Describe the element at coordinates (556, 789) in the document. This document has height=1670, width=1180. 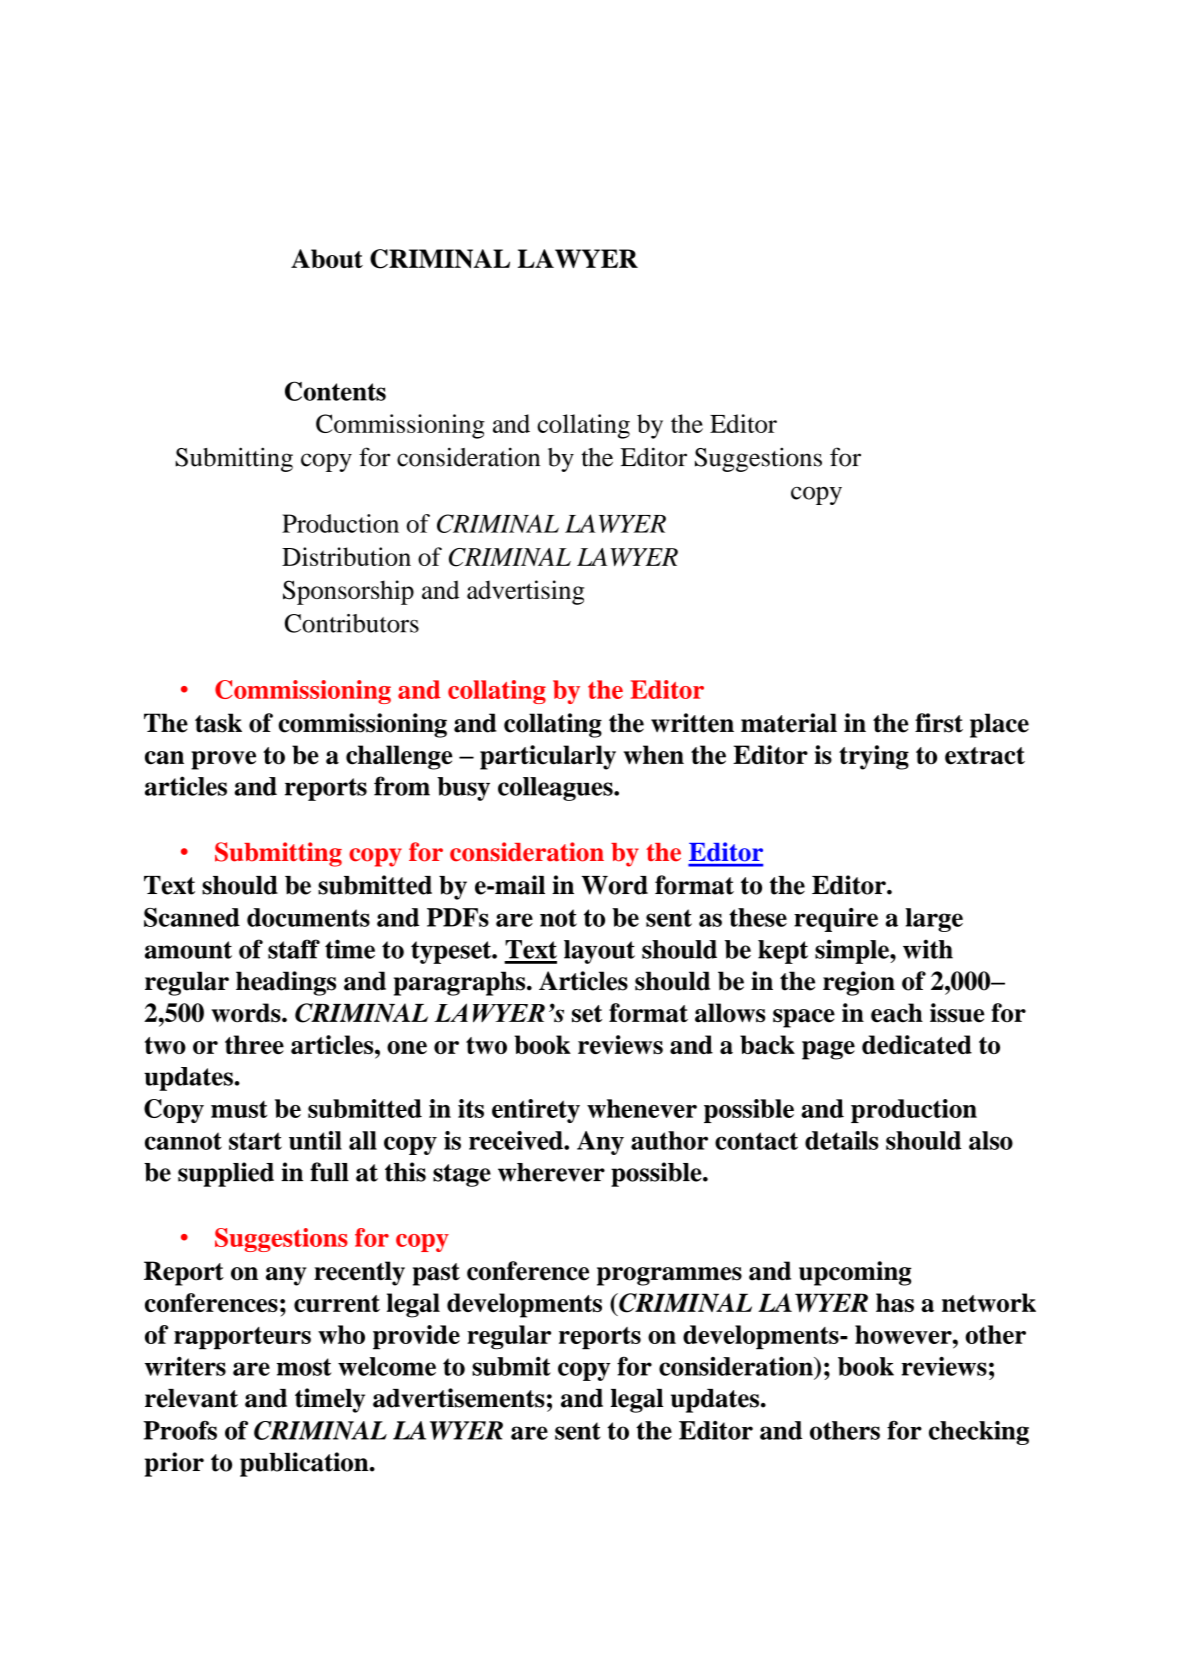
I see `colleagues` at that location.
